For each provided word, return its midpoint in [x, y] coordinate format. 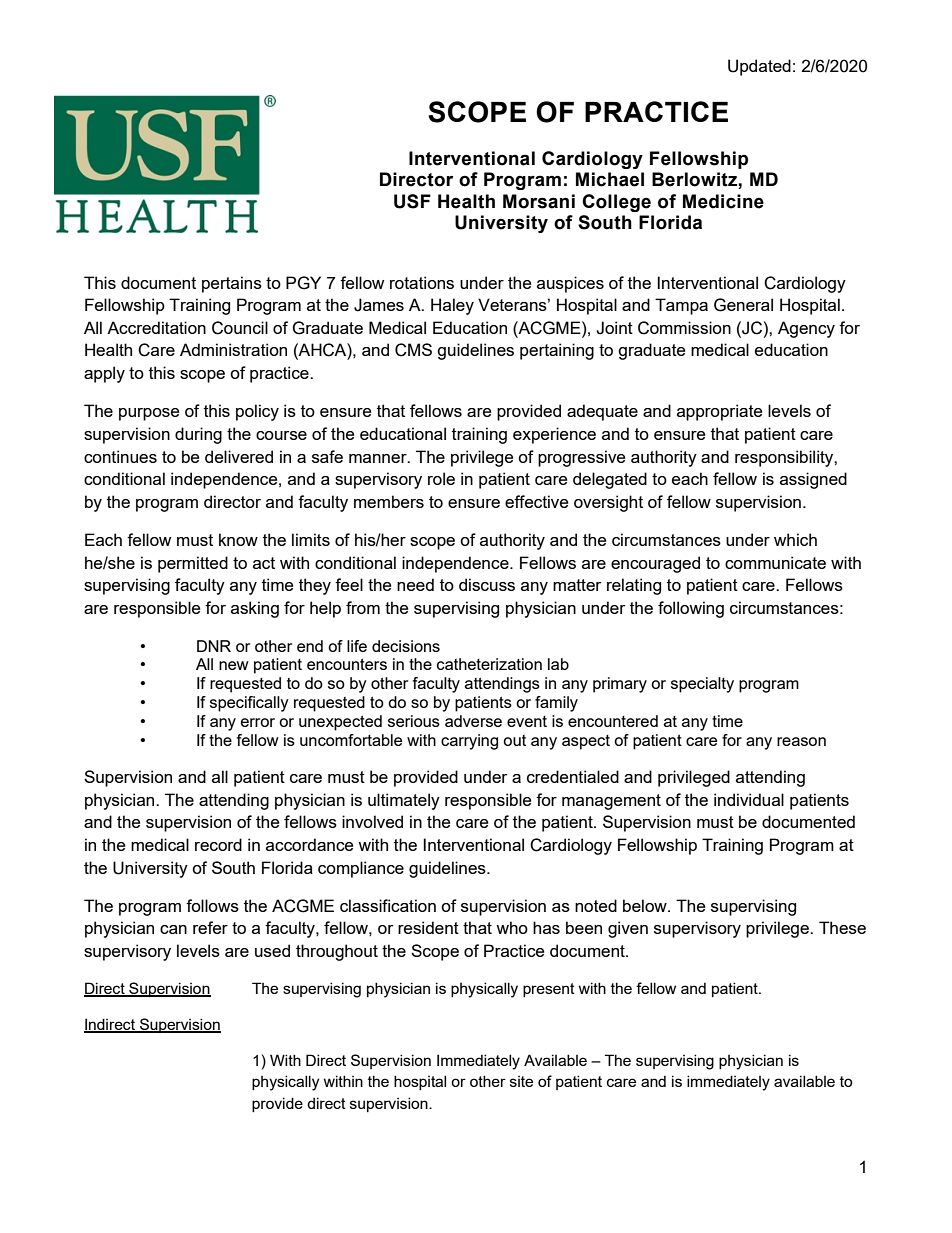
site [521, 1081]
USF [412, 201]
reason [801, 741]
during [198, 435]
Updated [759, 67]
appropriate [719, 412]
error [258, 722]
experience [554, 435]
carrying [469, 742]
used [272, 950]
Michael [610, 179]
